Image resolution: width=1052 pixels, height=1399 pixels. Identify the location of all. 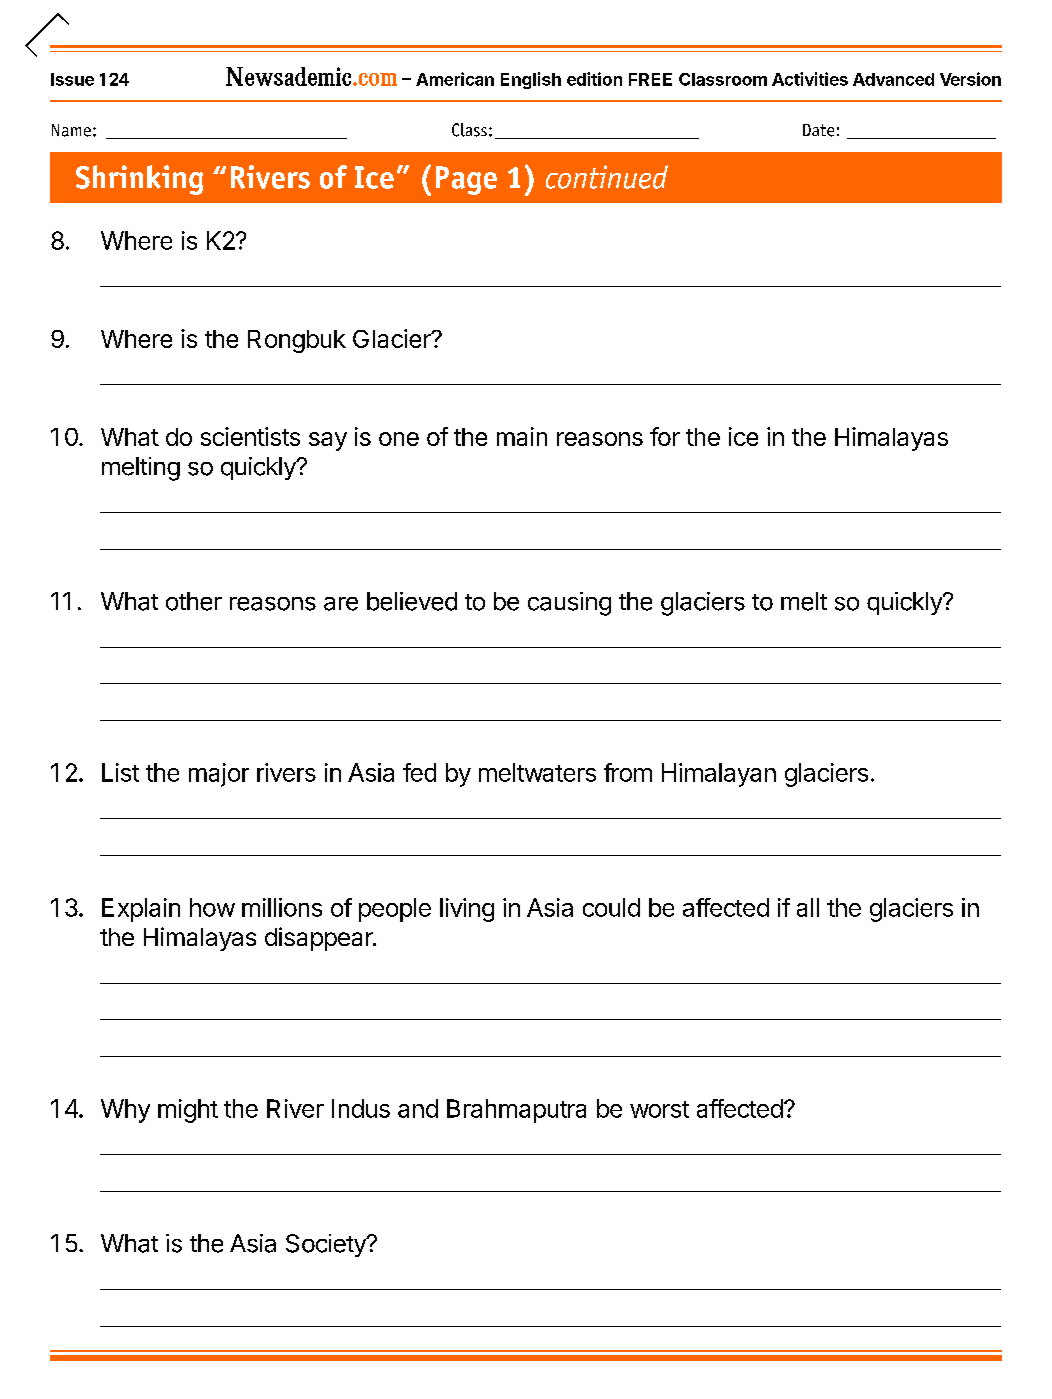
(808, 907).
